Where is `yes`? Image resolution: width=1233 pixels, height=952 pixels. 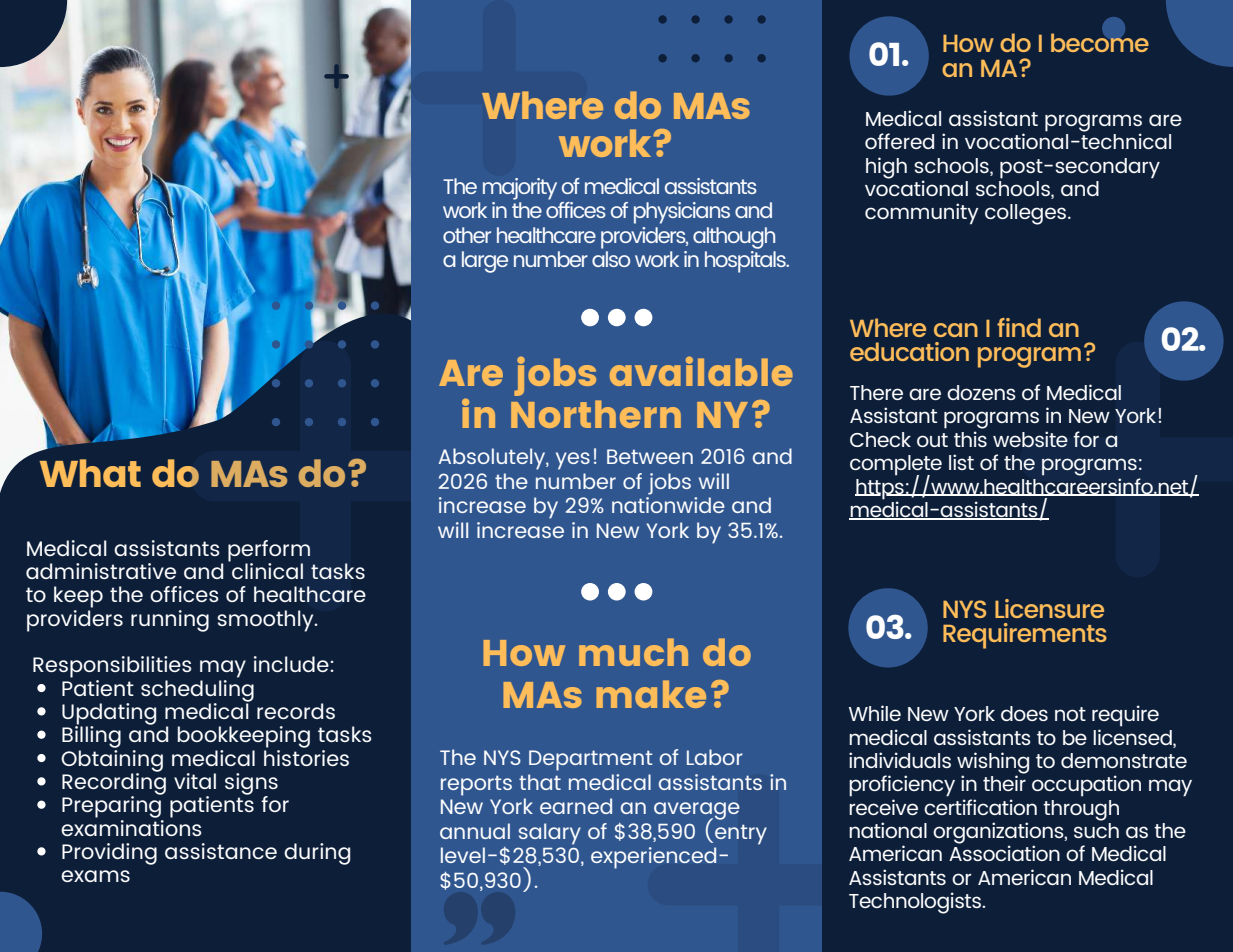
yes is located at coordinates (573, 461).
